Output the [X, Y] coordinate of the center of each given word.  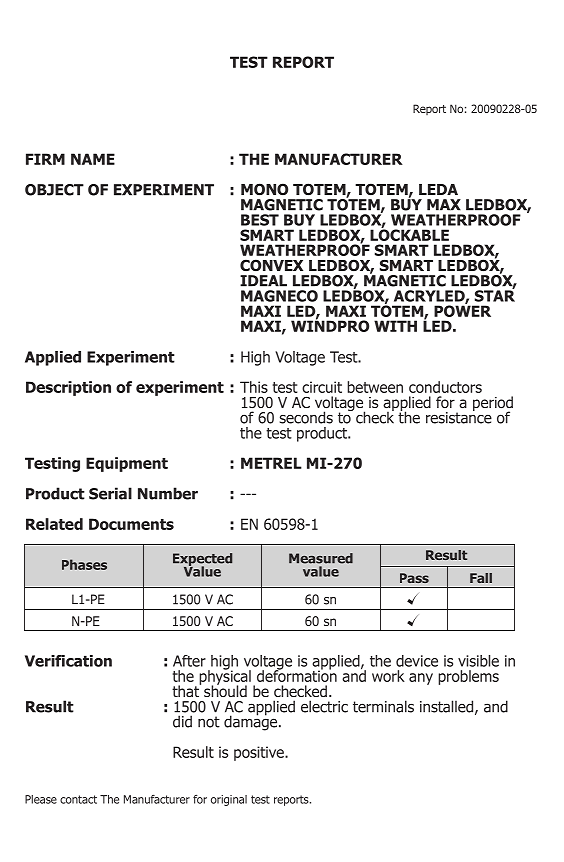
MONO [264, 189]
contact [78, 799]
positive [260, 753]
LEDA [438, 189]
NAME [93, 159]
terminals [383, 706]
